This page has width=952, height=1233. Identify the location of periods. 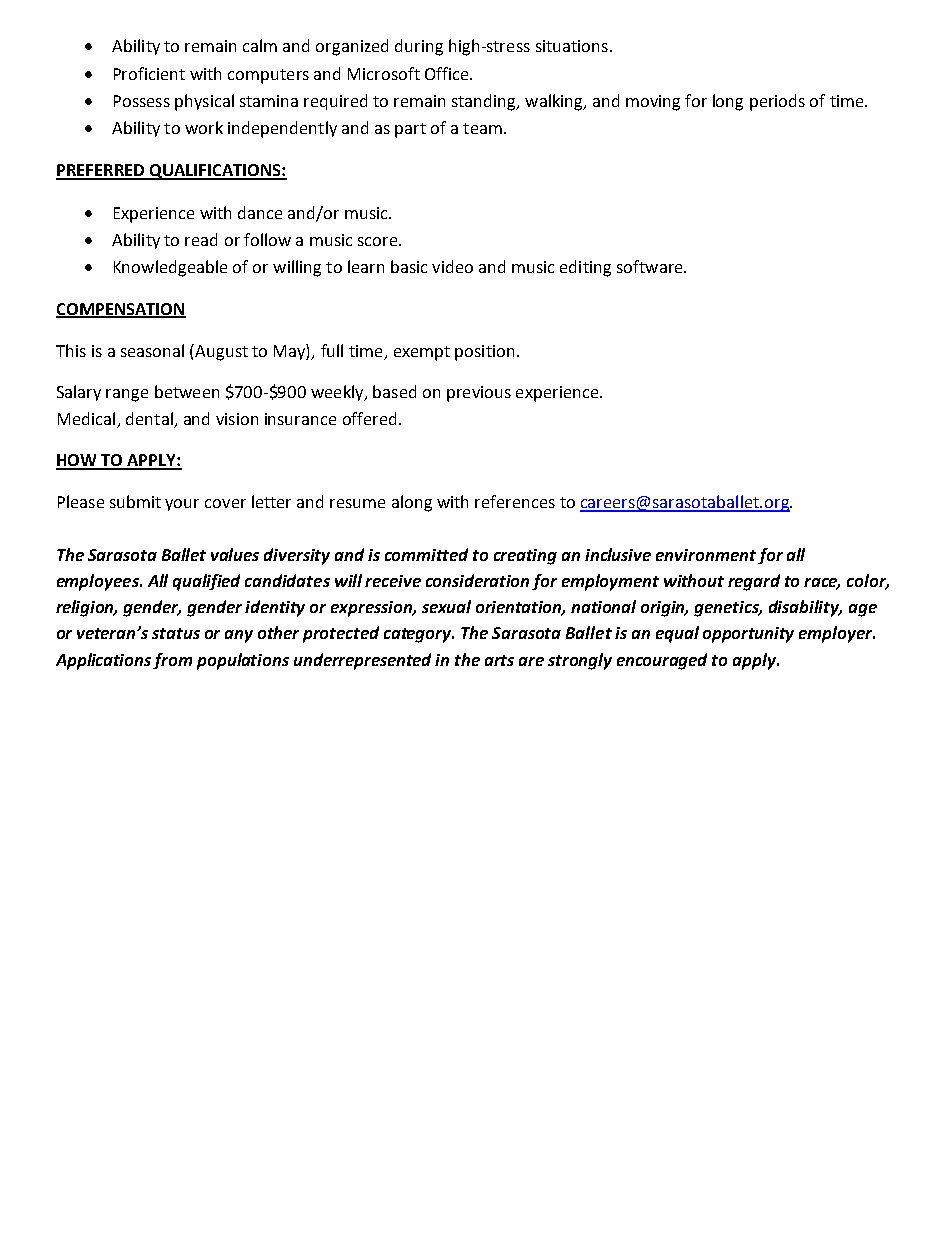
(777, 102).
